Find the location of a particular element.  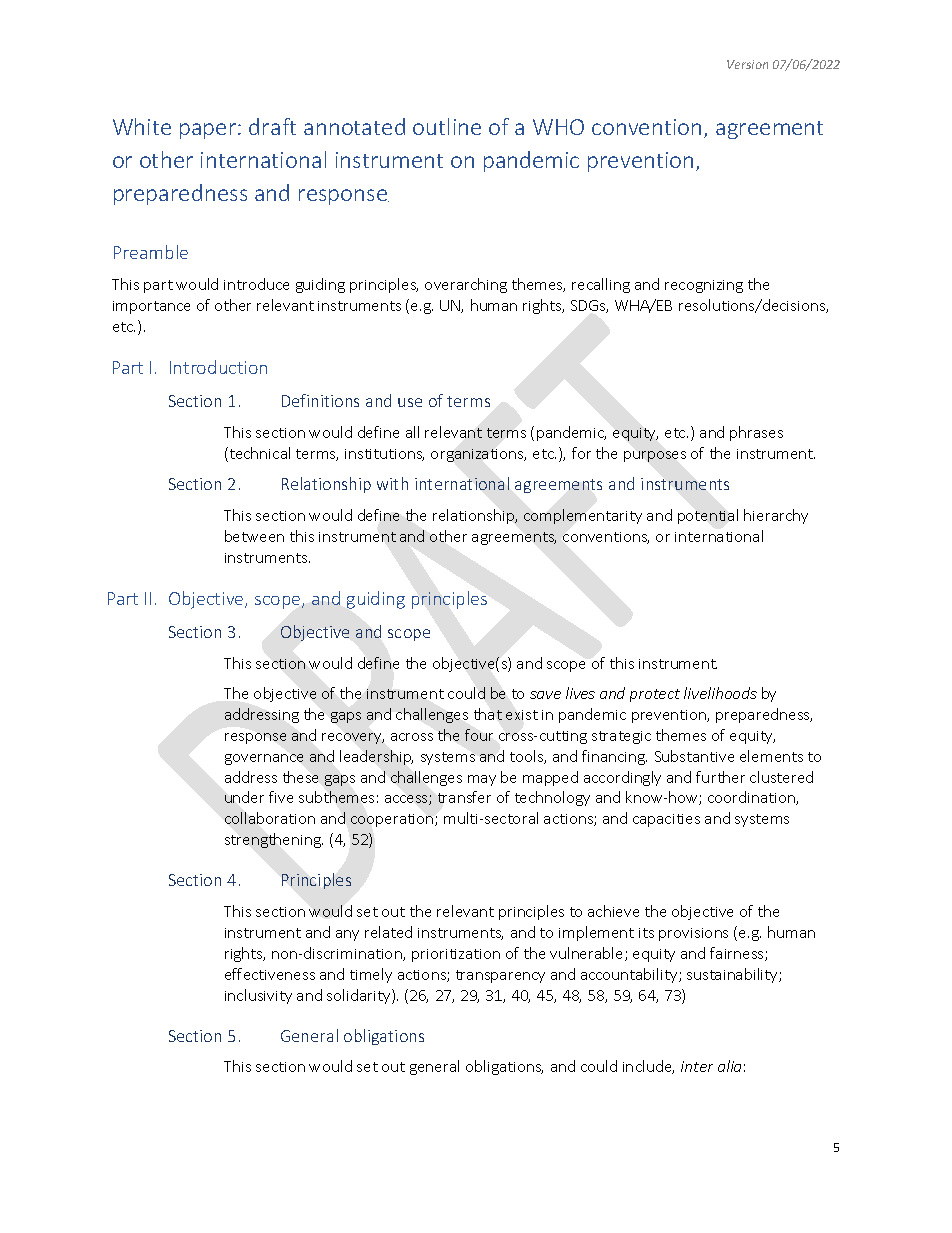

between is located at coordinates (254, 536).
